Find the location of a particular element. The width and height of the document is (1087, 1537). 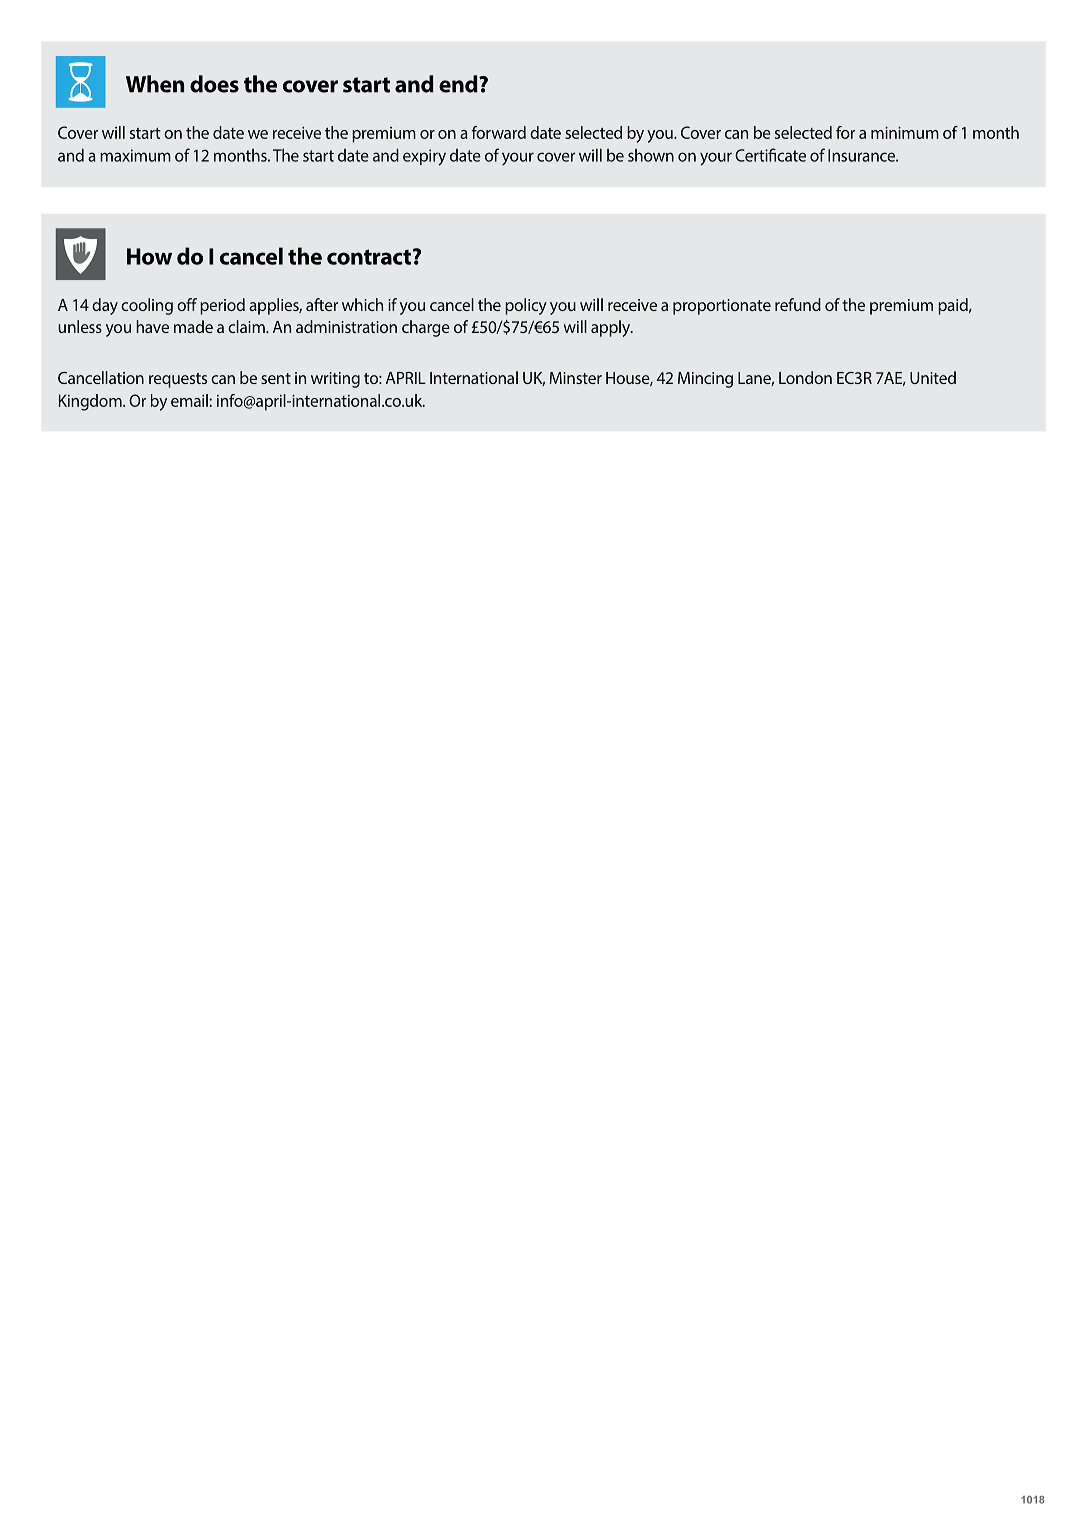

refund is located at coordinates (798, 304).
